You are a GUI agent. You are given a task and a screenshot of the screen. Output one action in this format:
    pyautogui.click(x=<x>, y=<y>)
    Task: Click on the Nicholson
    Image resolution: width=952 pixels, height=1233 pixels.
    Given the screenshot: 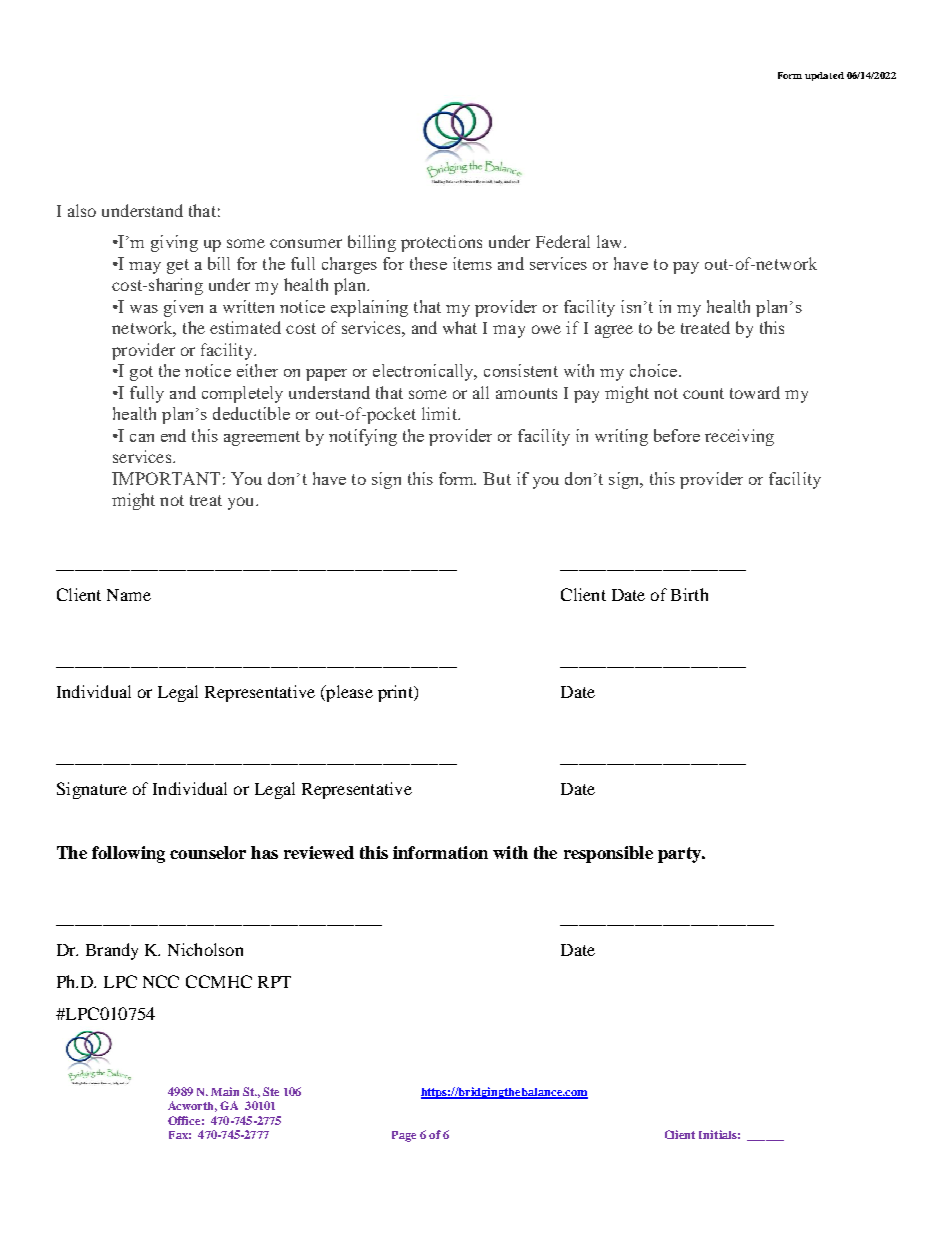 What is the action you would take?
    pyautogui.click(x=205, y=949)
